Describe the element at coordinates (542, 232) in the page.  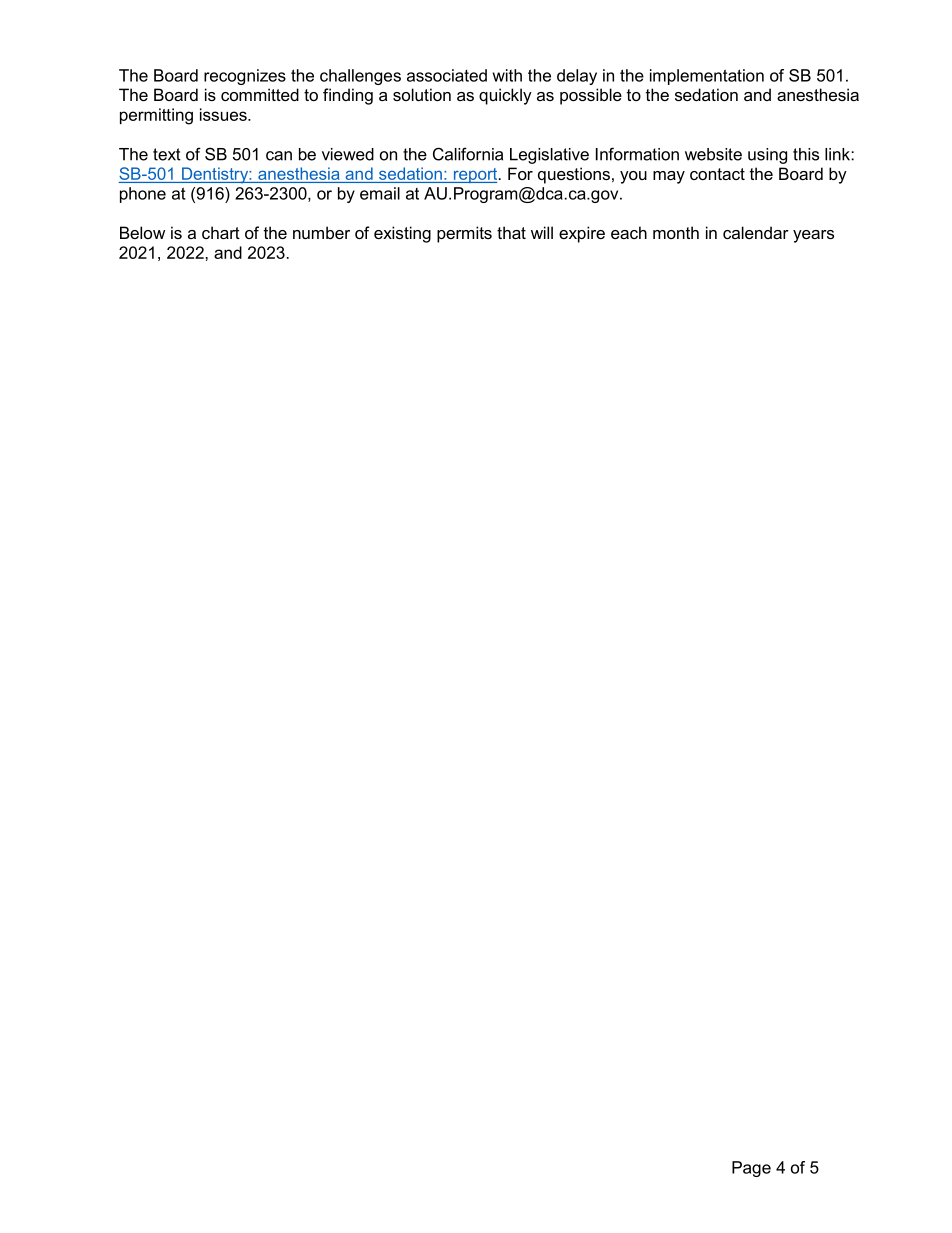
I see `will` at that location.
